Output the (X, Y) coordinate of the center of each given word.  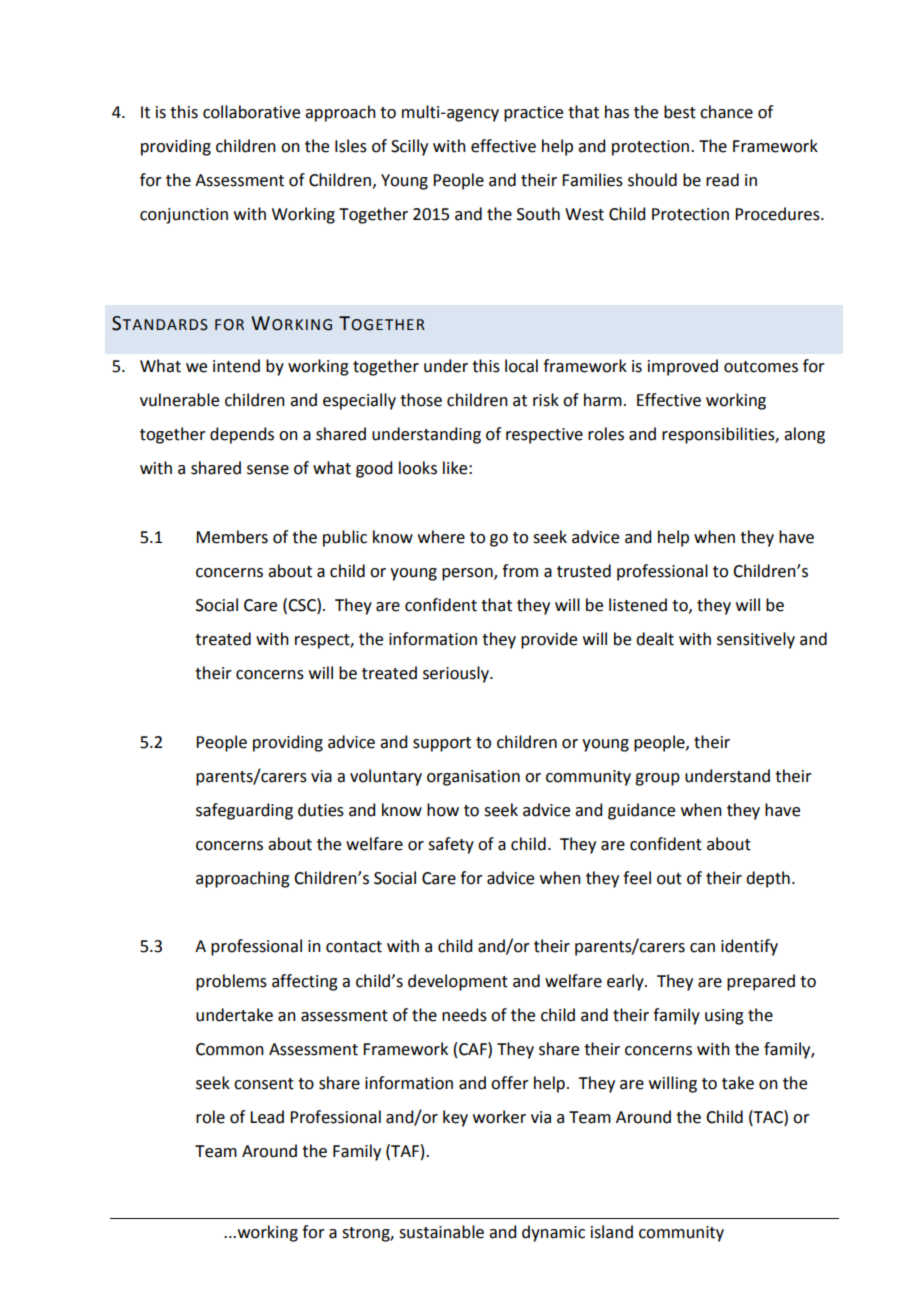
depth (768, 879)
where (441, 537)
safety (451, 845)
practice (533, 114)
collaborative (251, 112)
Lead (267, 1117)
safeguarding (244, 811)
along (804, 435)
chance (726, 112)
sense (268, 470)
